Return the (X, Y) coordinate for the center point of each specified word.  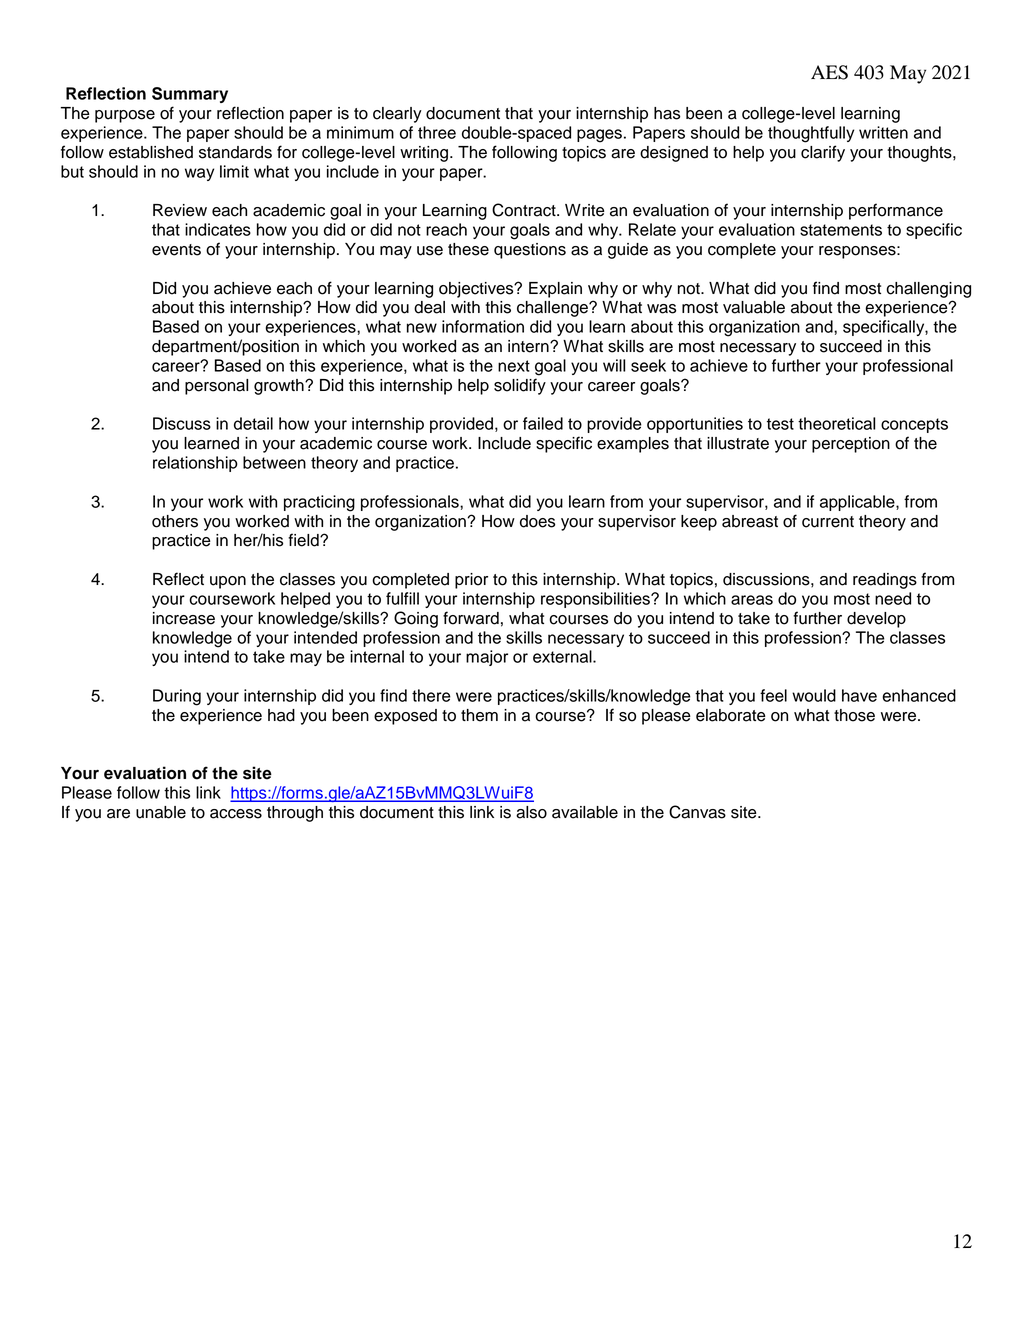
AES (829, 72)
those (854, 715)
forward (471, 618)
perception (851, 445)
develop (876, 620)
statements (841, 230)
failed (543, 423)
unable (161, 812)
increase (184, 618)
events (176, 250)
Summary (190, 95)
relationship (195, 464)
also (531, 812)
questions (530, 251)
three (437, 132)
